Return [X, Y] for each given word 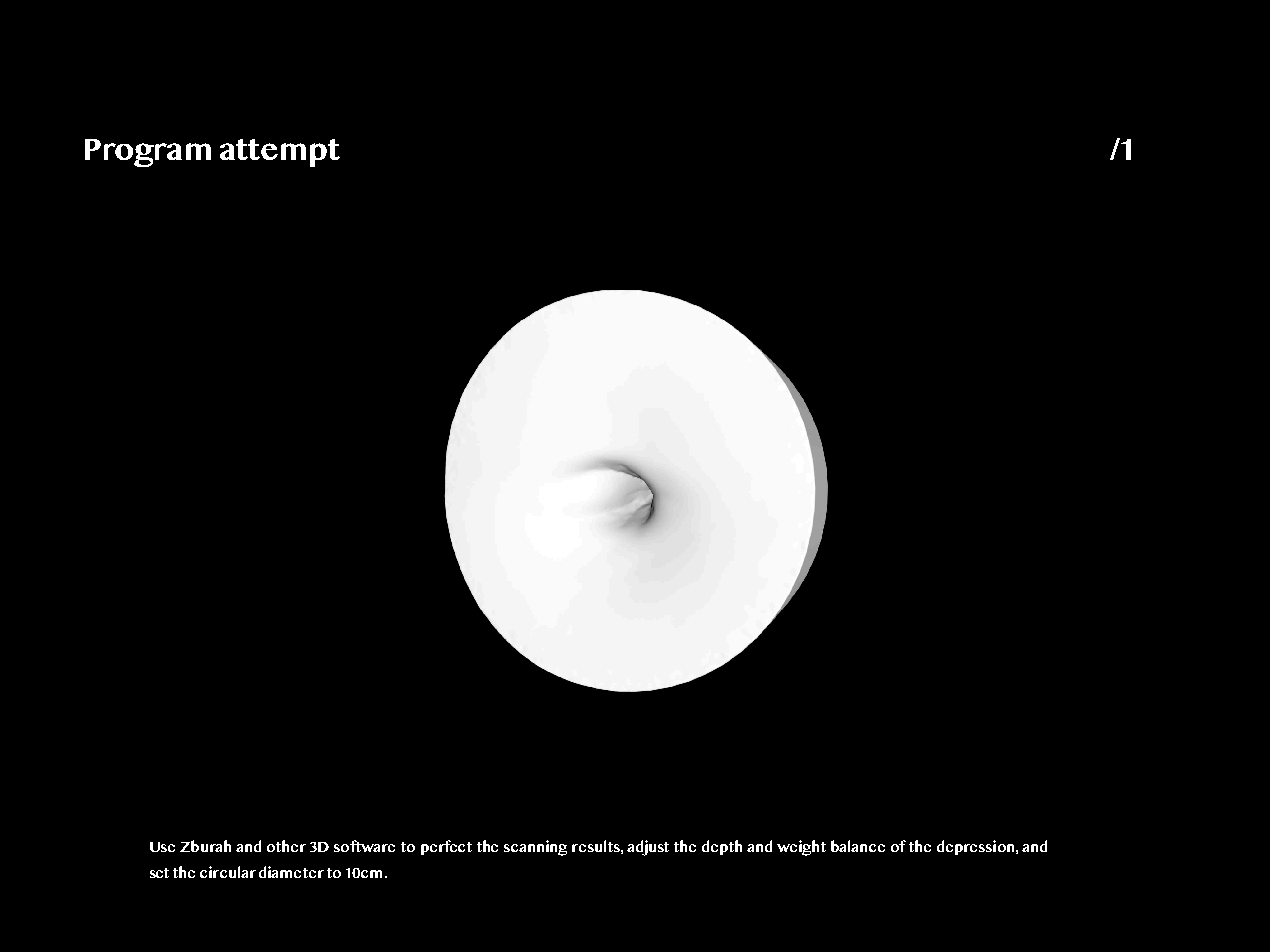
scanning [535, 848]
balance [858, 846]
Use [162, 847]
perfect [446, 847]
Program [148, 153]
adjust [648, 848]
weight [801, 848]
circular [228, 872]
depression [977, 847]
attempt [280, 153]
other [286, 846]
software [364, 846]
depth [722, 847]
